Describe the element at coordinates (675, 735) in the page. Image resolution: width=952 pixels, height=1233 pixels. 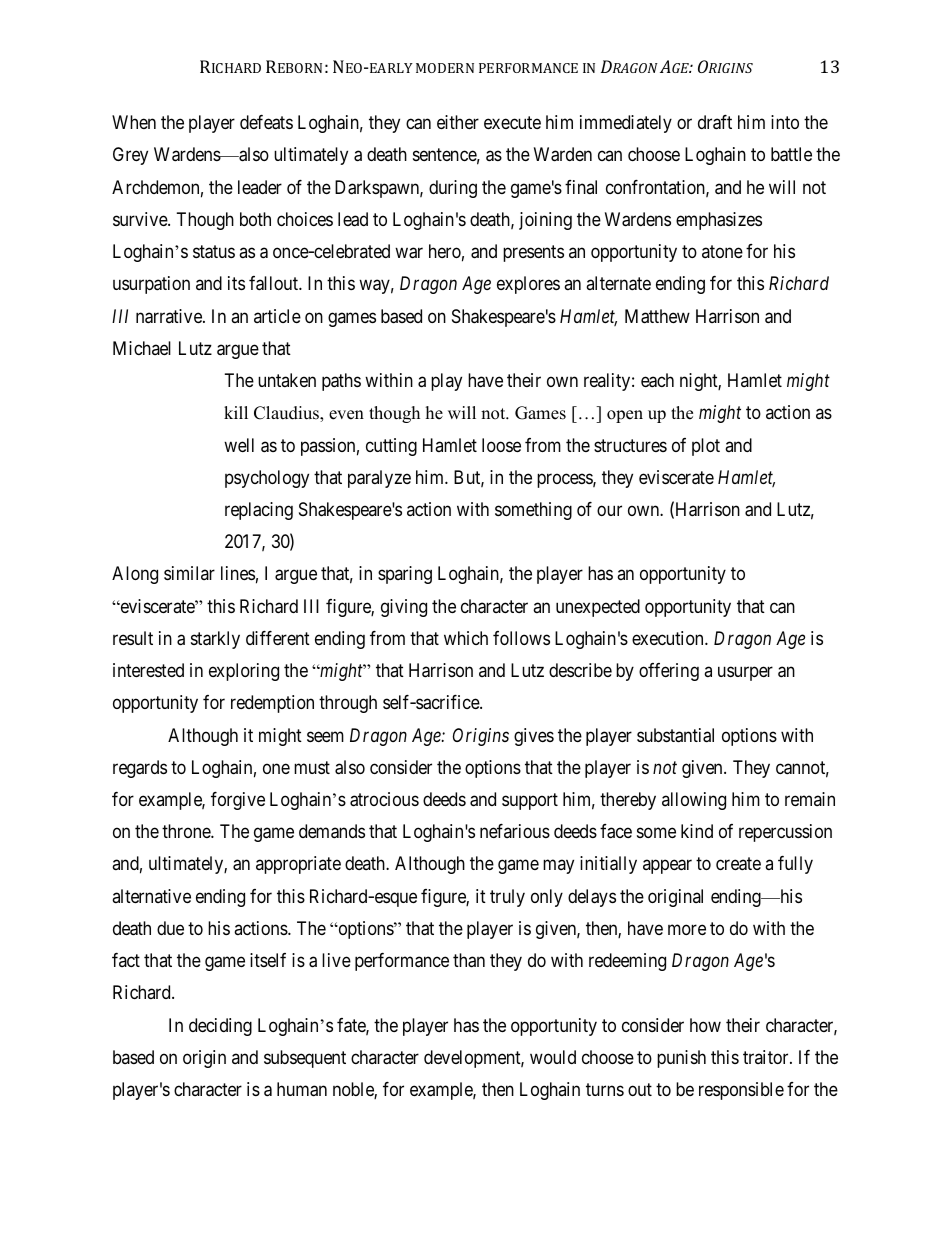
I see `substantial` at that location.
